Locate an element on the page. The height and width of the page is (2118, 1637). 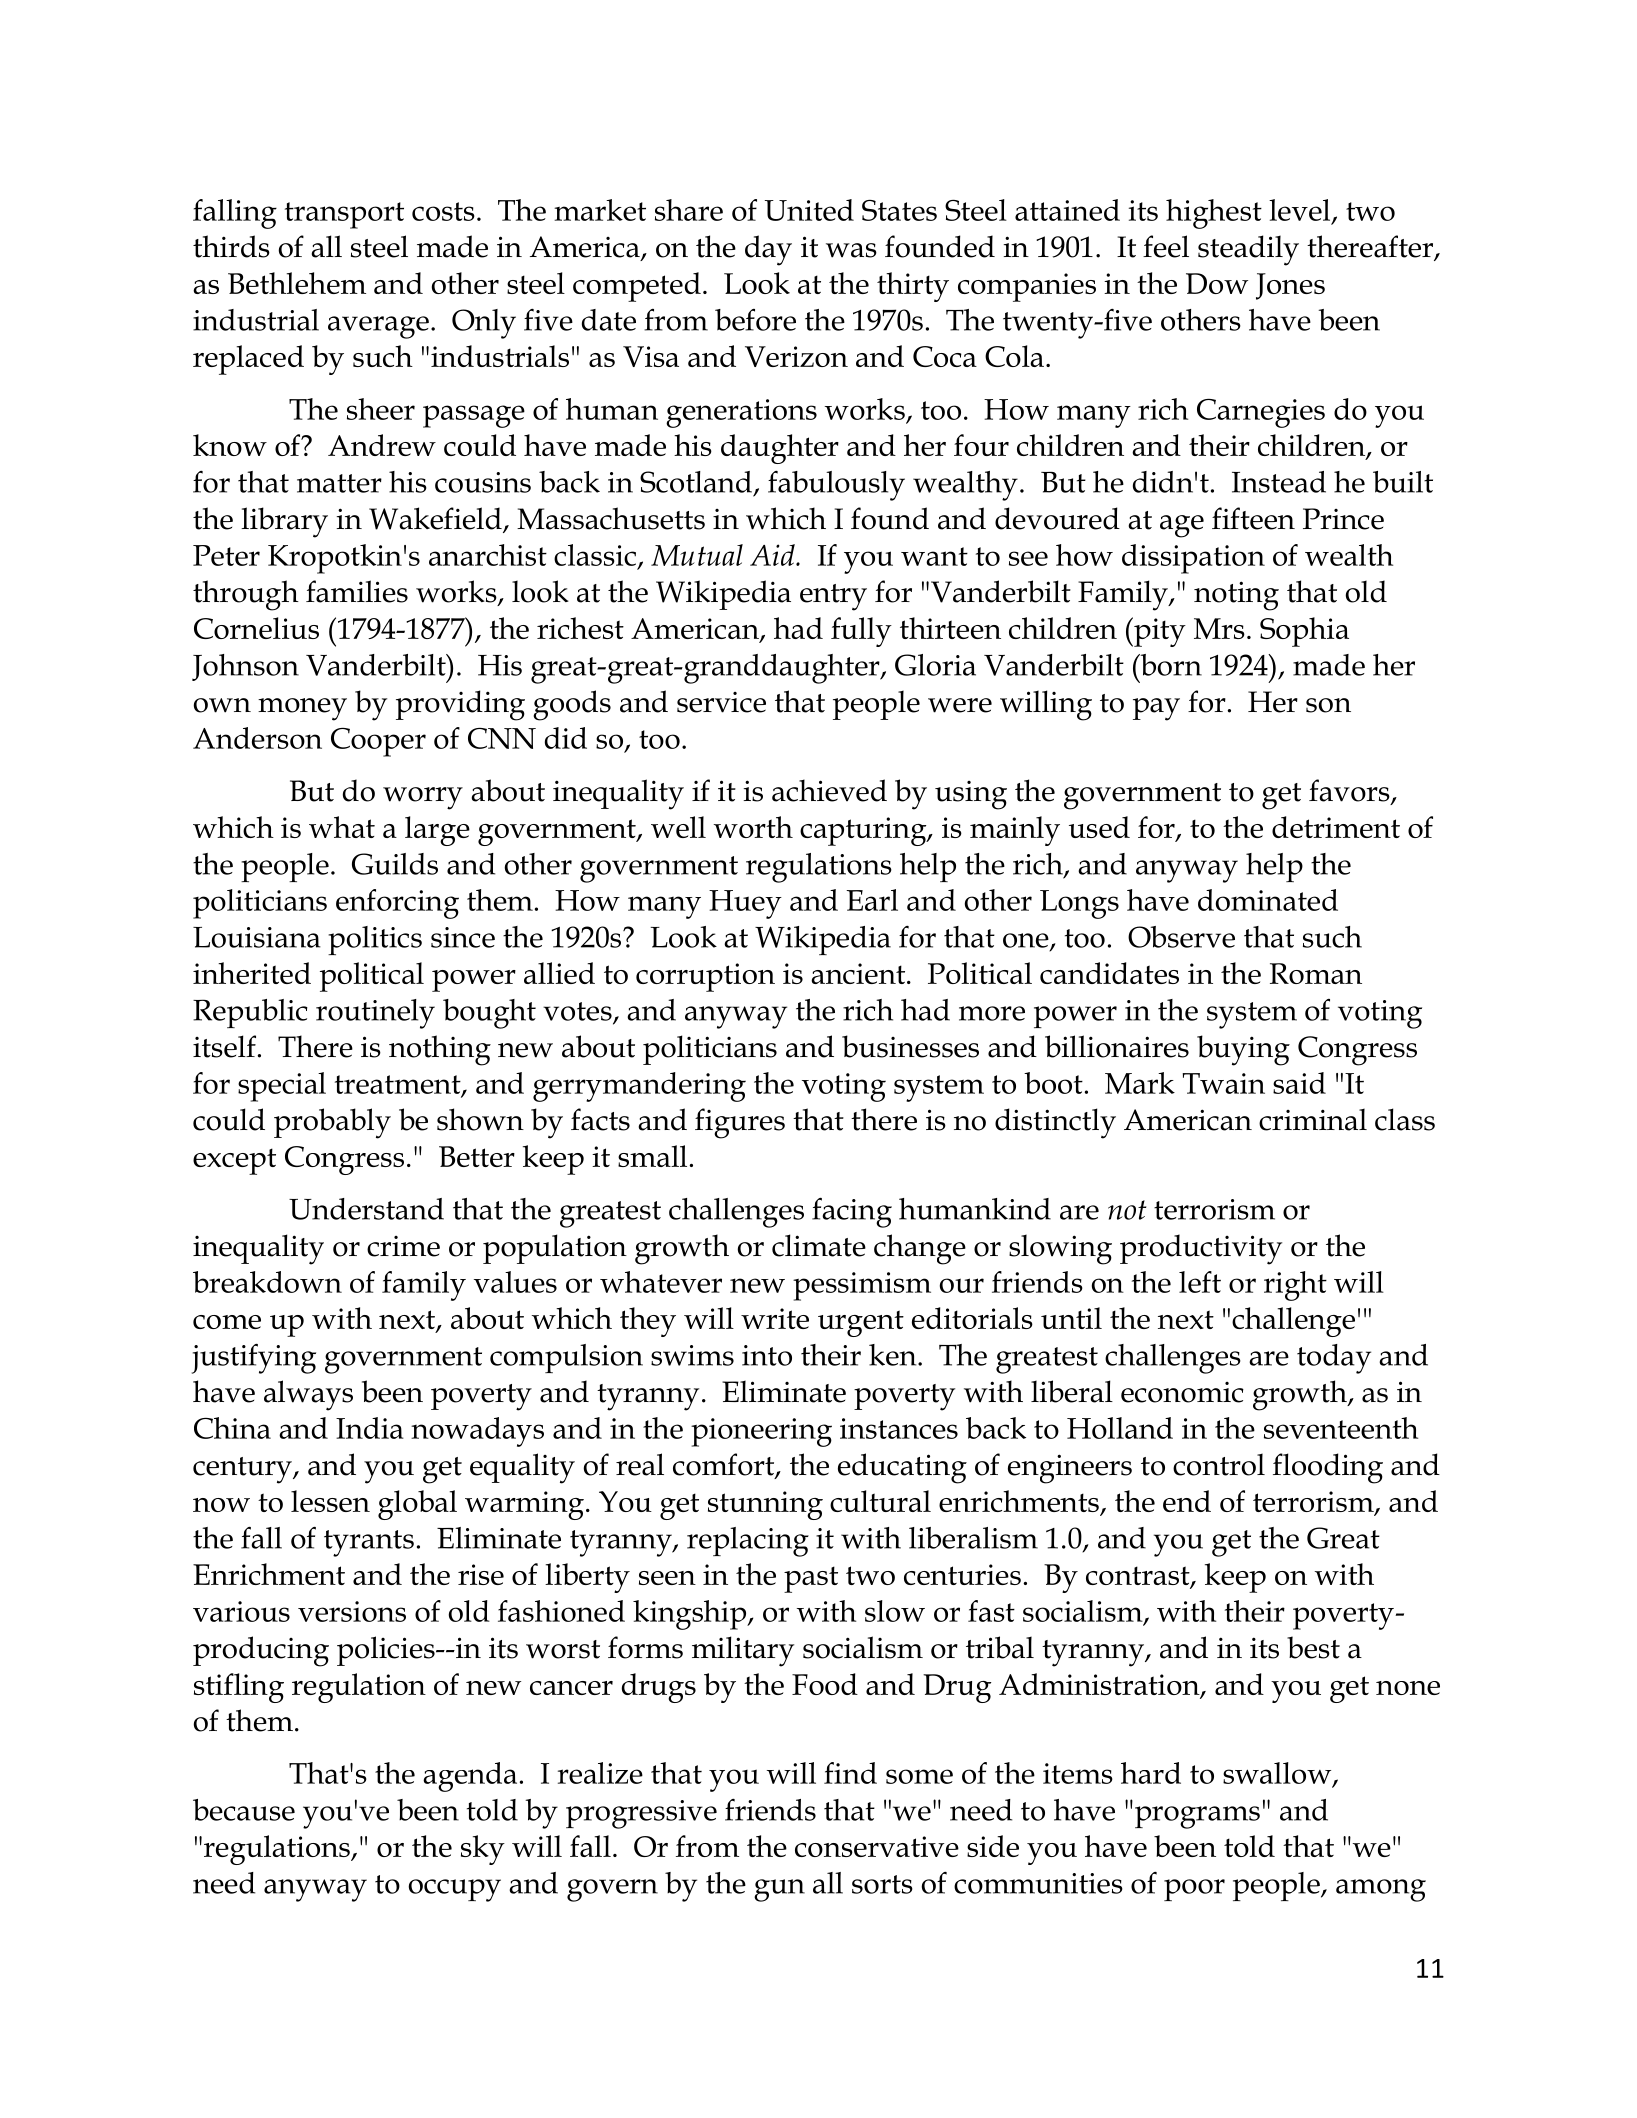
worry is located at coordinates (423, 798).
